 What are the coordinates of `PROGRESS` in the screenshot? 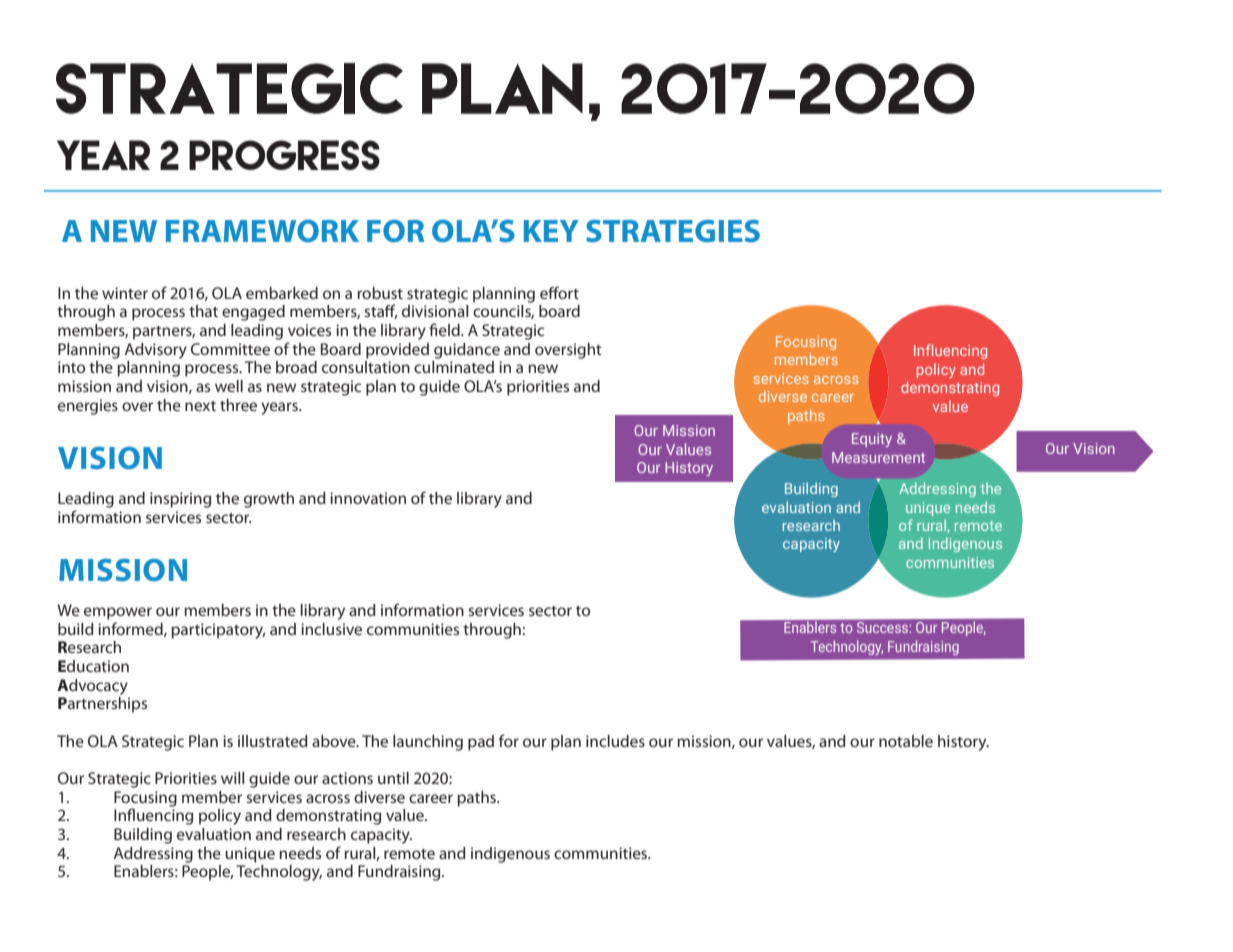 It's located at (284, 155).
